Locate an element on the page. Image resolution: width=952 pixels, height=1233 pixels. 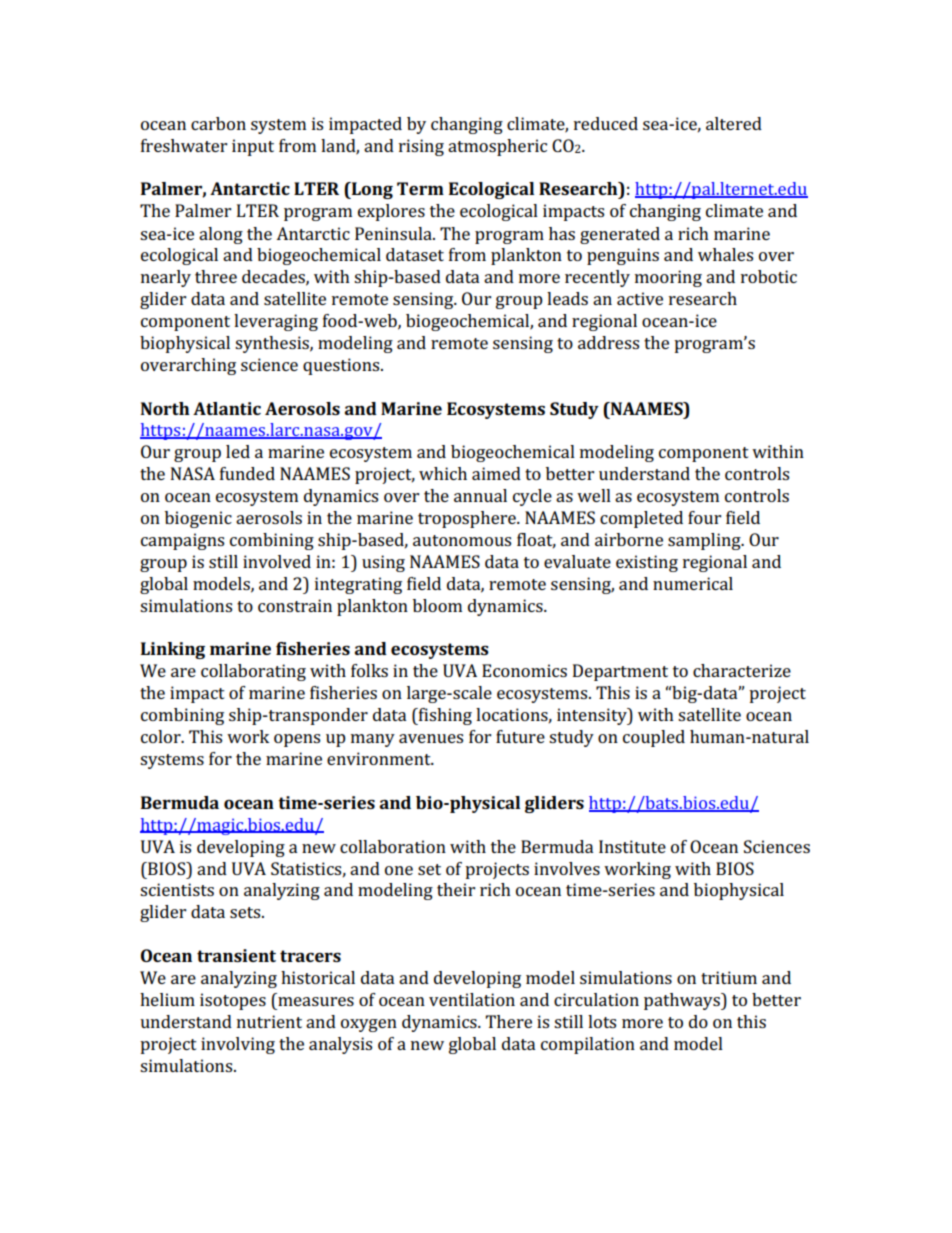
Atlantic is located at coordinates (227, 408).
